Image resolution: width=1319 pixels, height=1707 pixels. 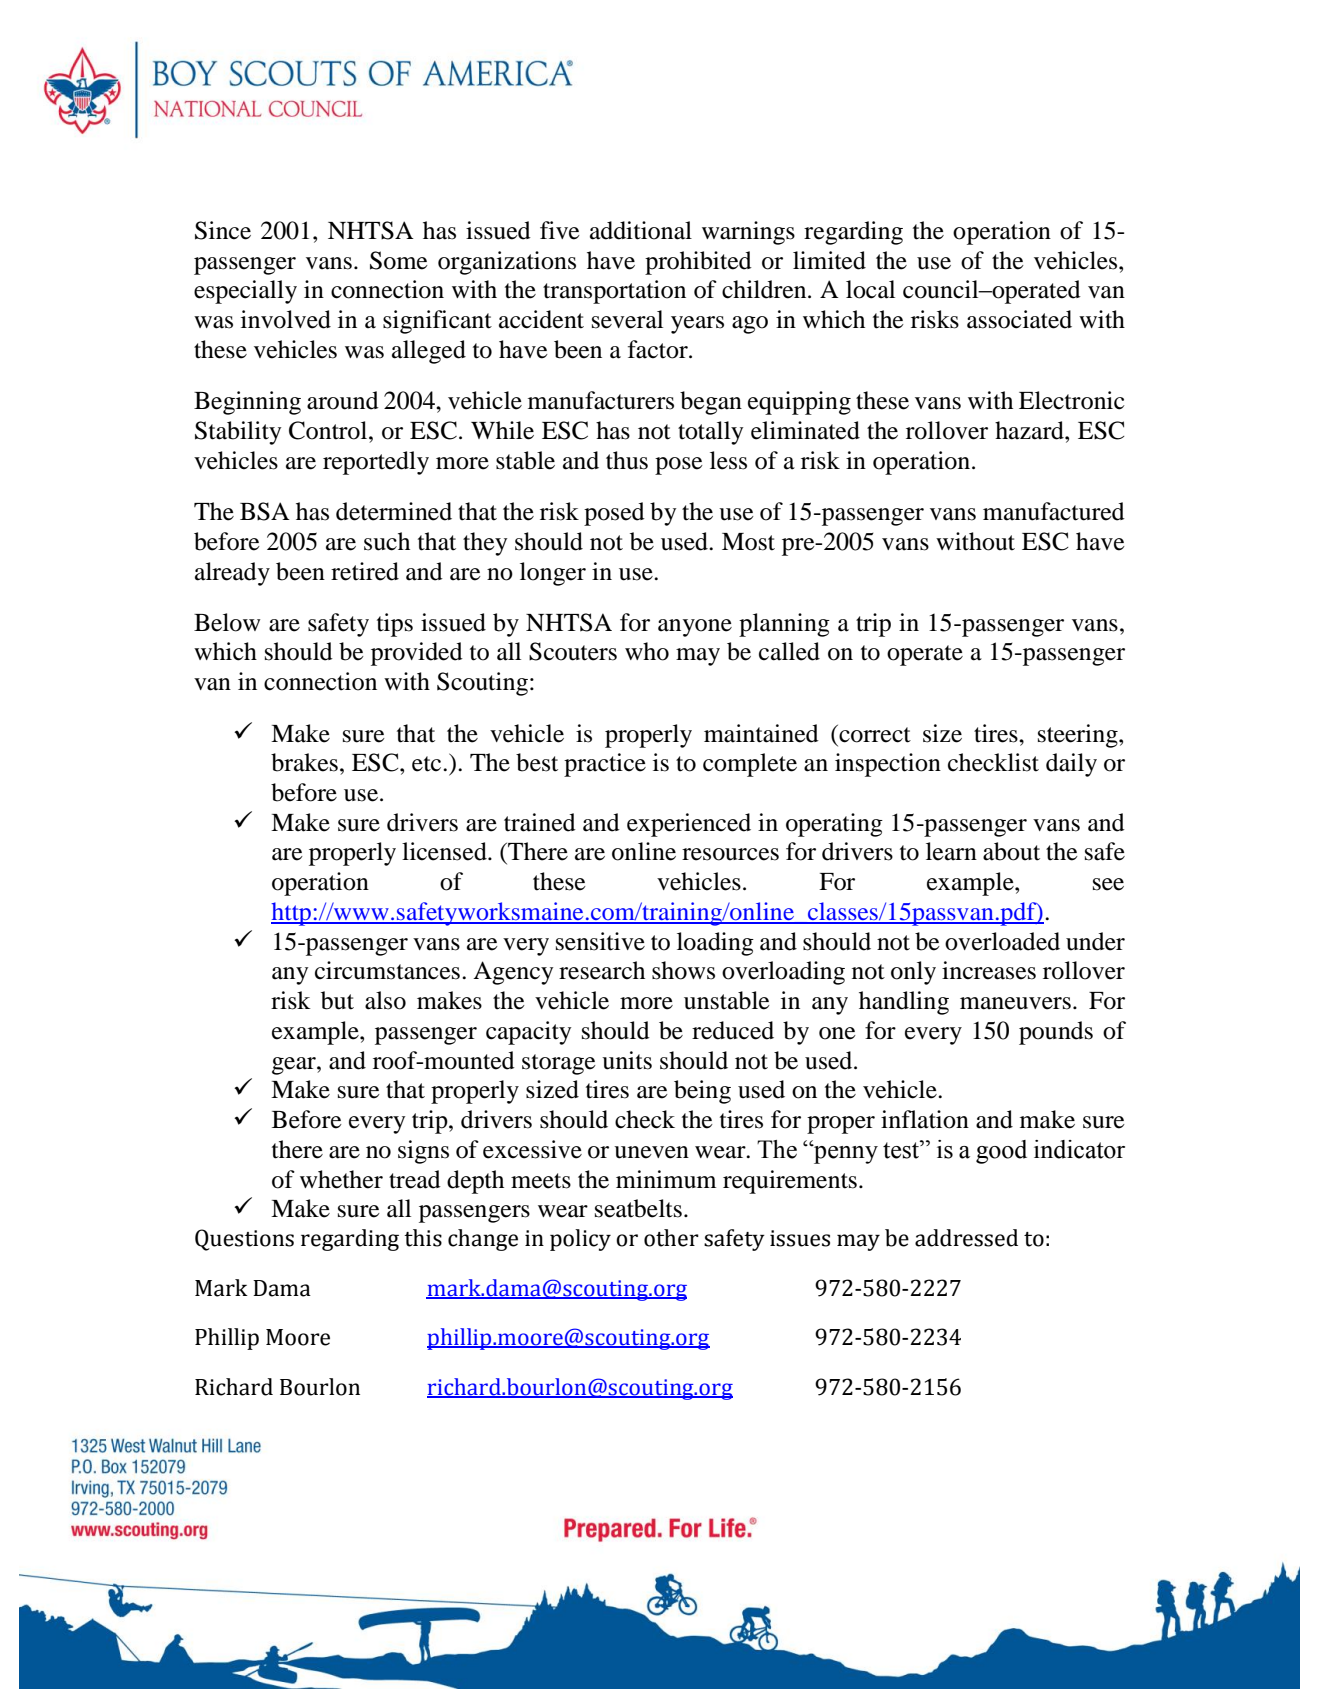 What do you see at coordinates (1019, 319) in the page?
I see `associated` at bounding box center [1019, 319].
